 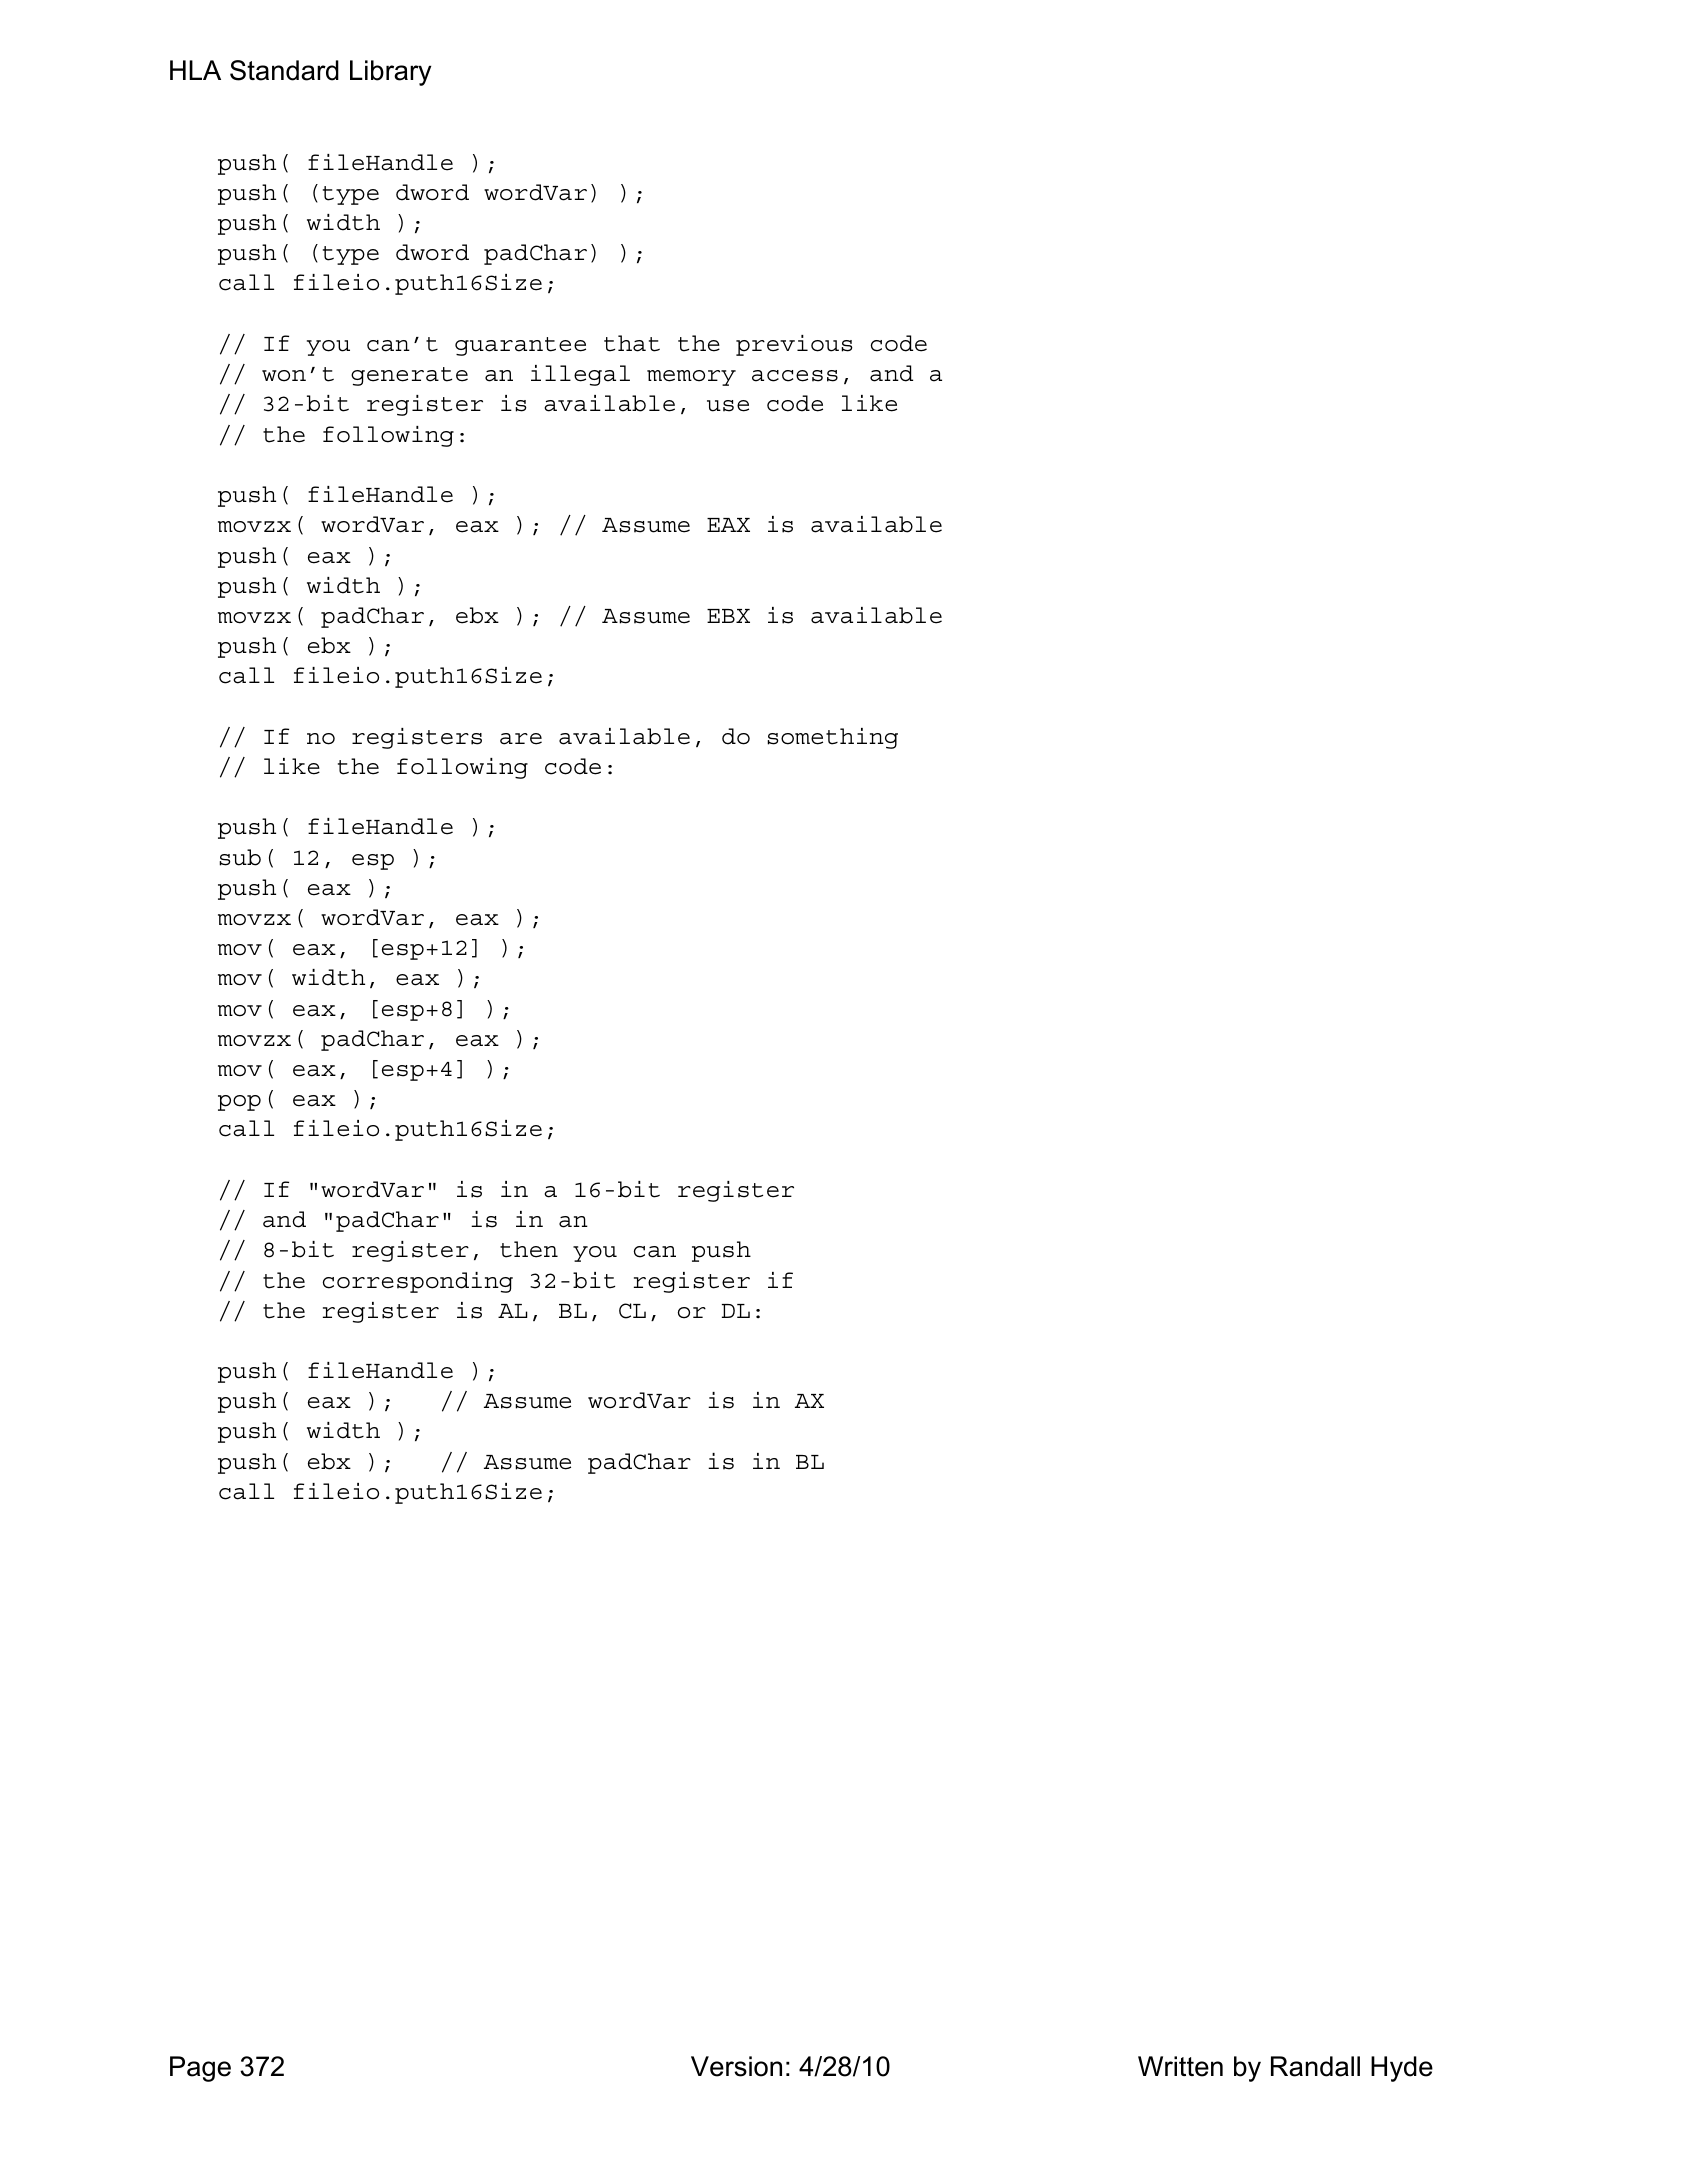 I want to click on Page, so click(x=200, y=2069).
